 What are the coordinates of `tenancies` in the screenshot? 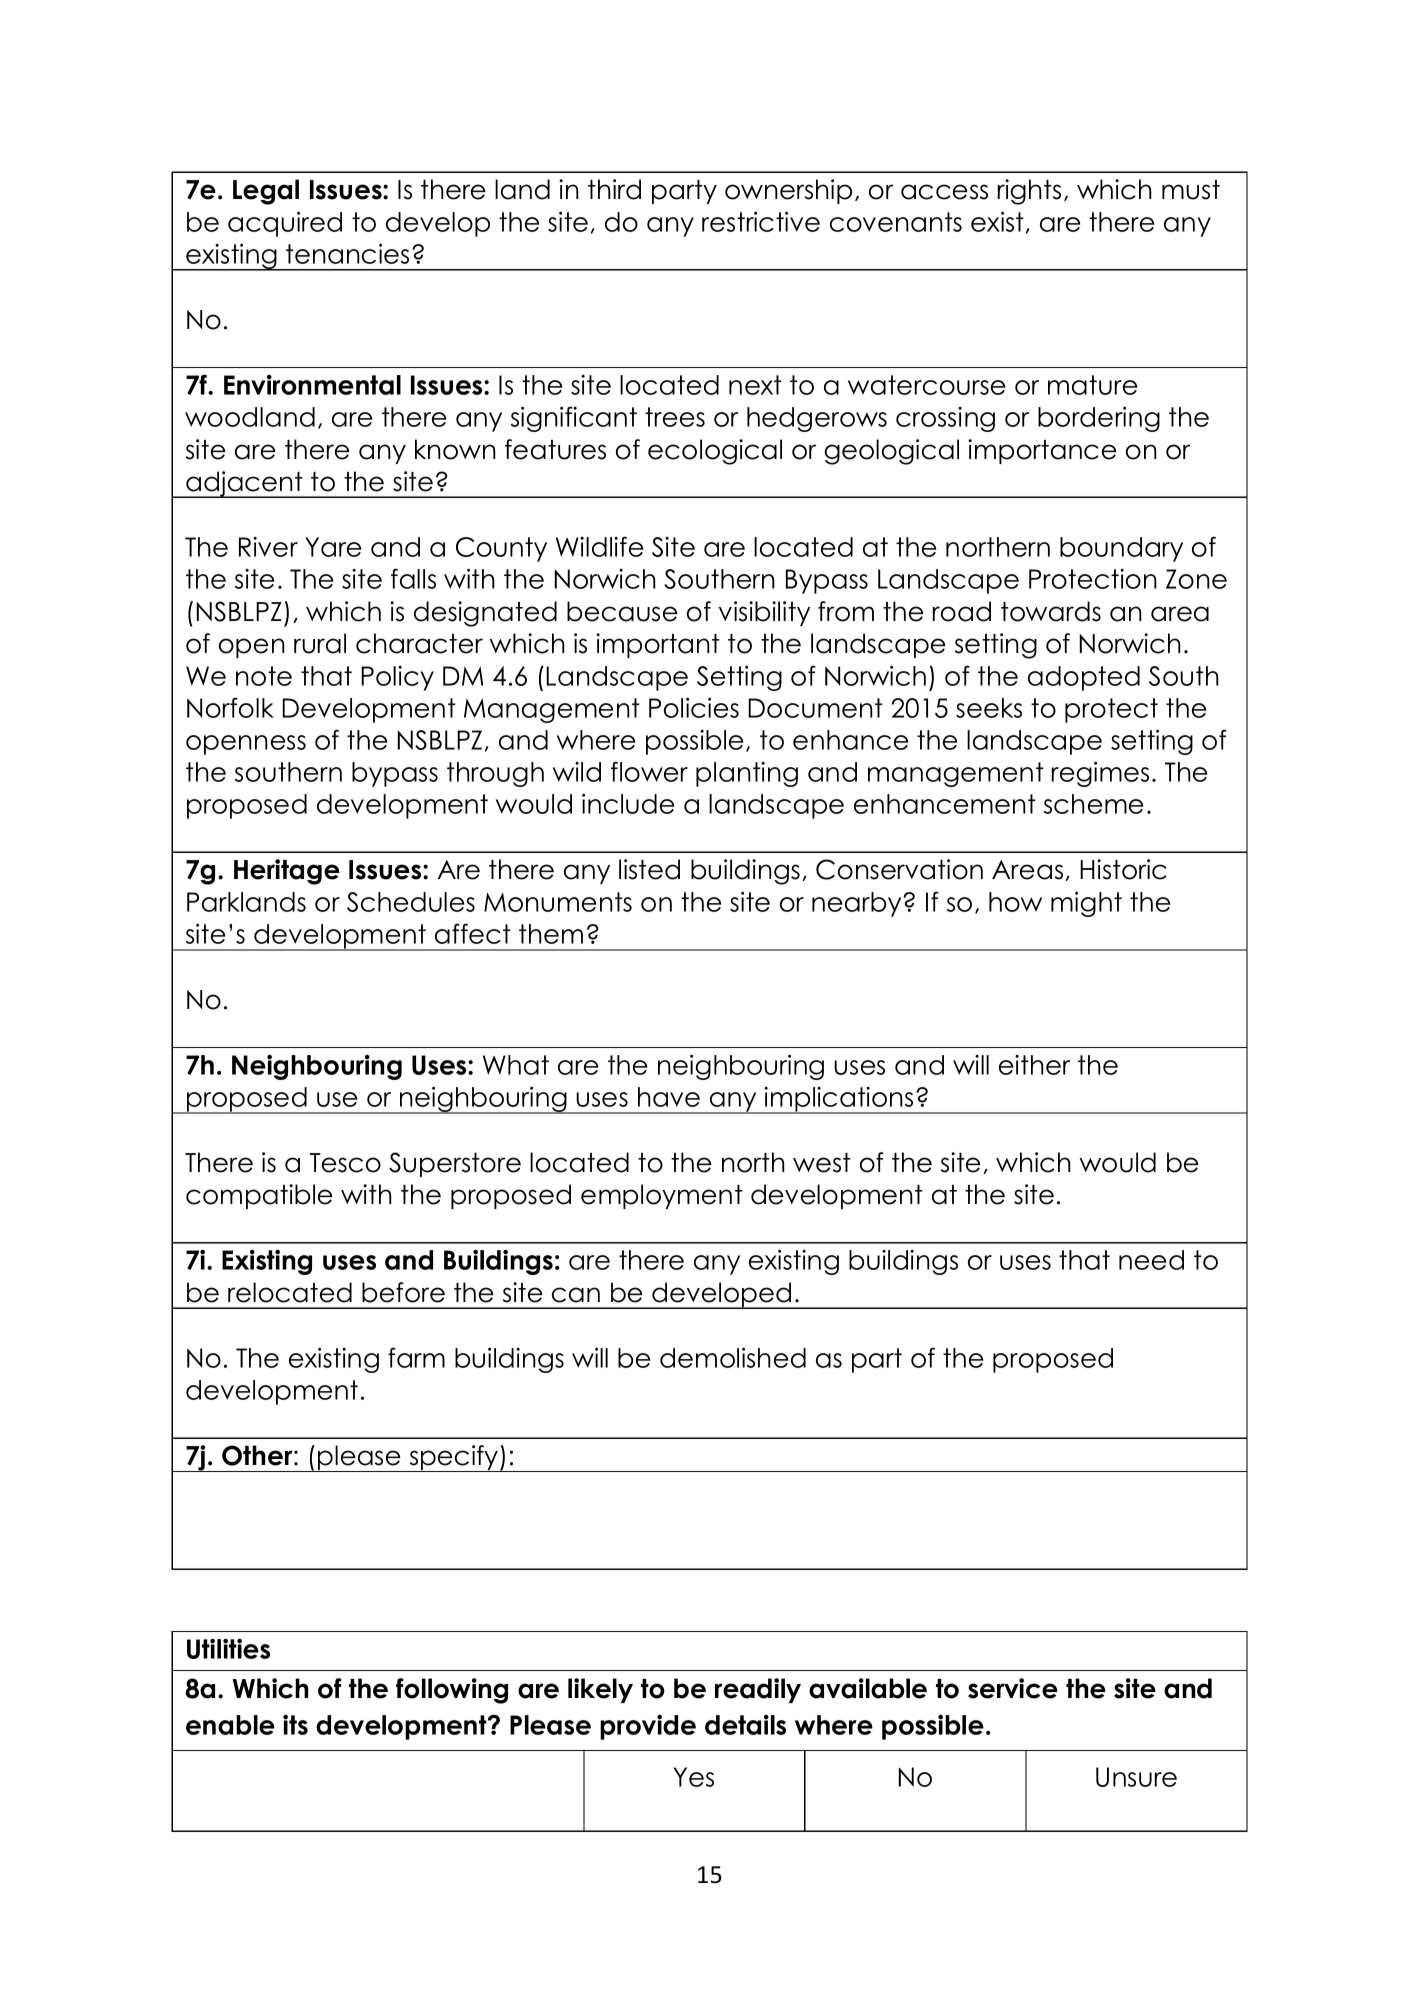 It's located at (347, 254).
